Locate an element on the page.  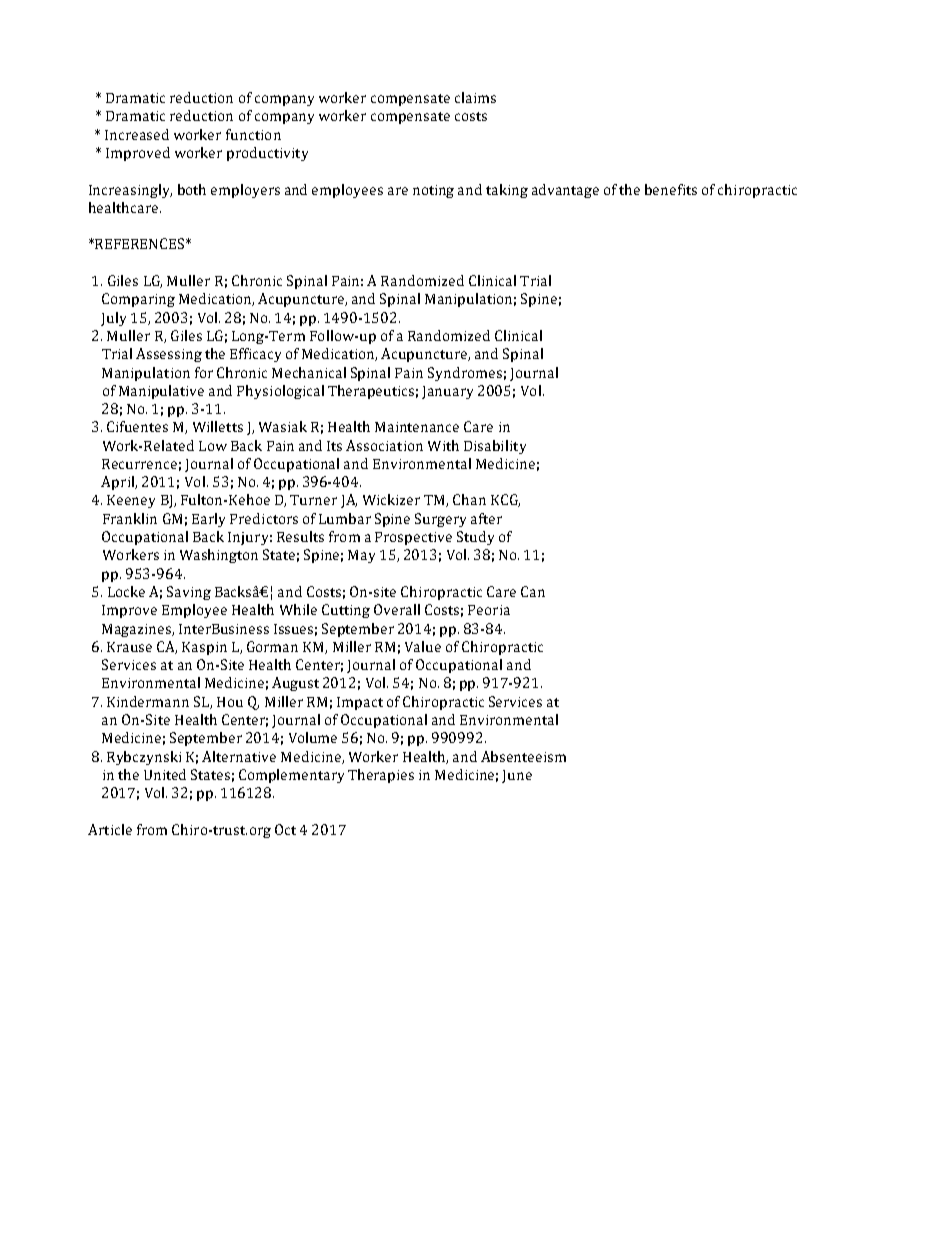
Disability is located at coordinates (495, 447).
